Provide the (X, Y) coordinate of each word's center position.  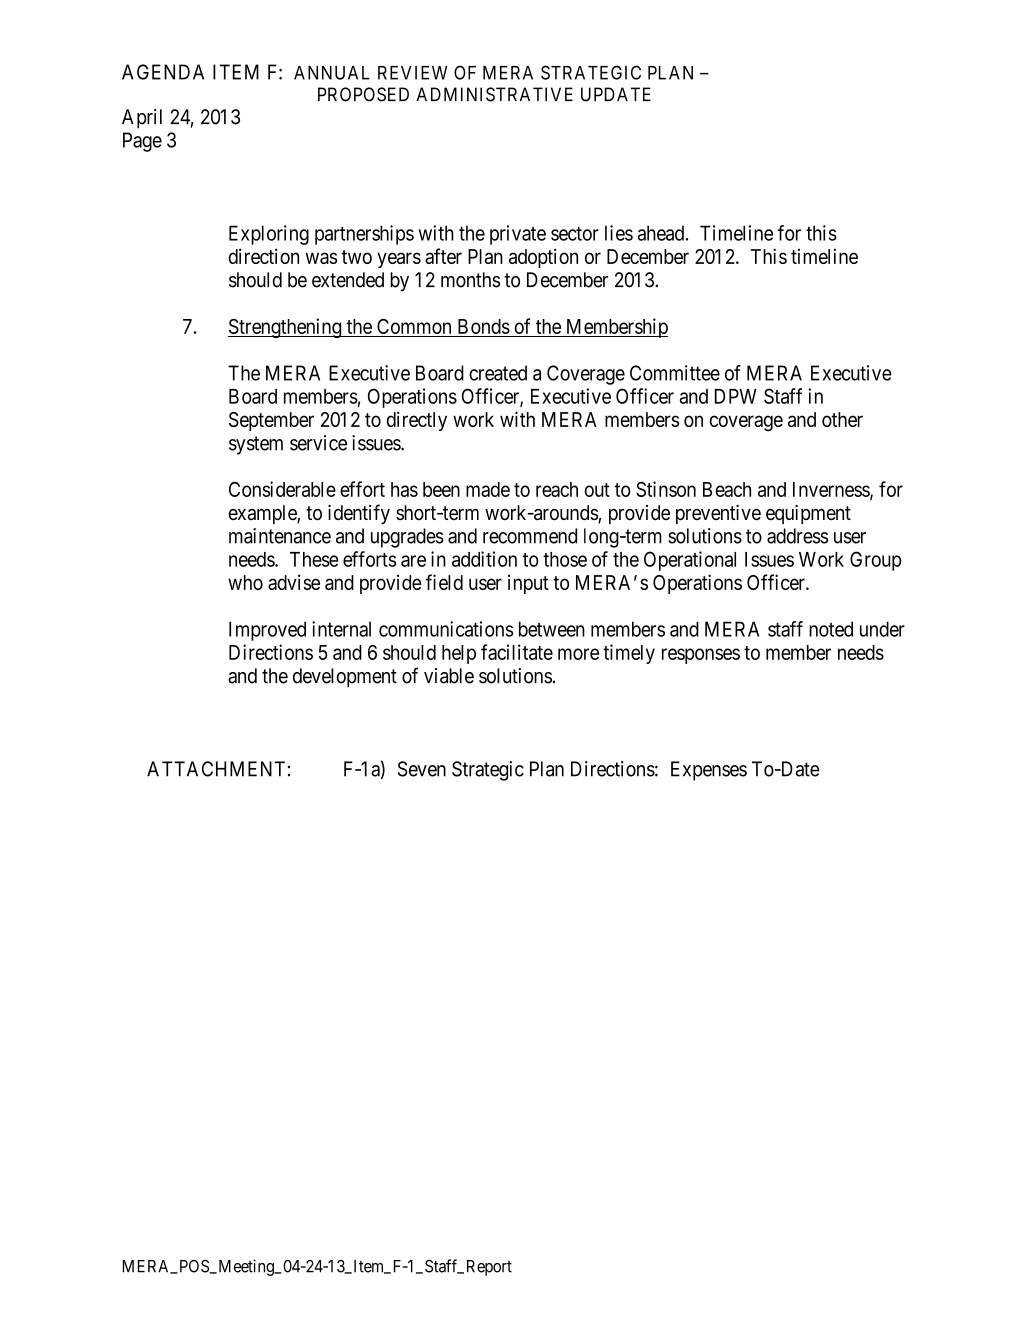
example (263, 514)
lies (619, 233)
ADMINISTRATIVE (494, 94)
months (470, 280)
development (345, 678)
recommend (530, 536)
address (797, 536)
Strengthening (285, 328)
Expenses (709, 771)
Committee (675, 373)
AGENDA (163, 72)
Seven (422, 769)
